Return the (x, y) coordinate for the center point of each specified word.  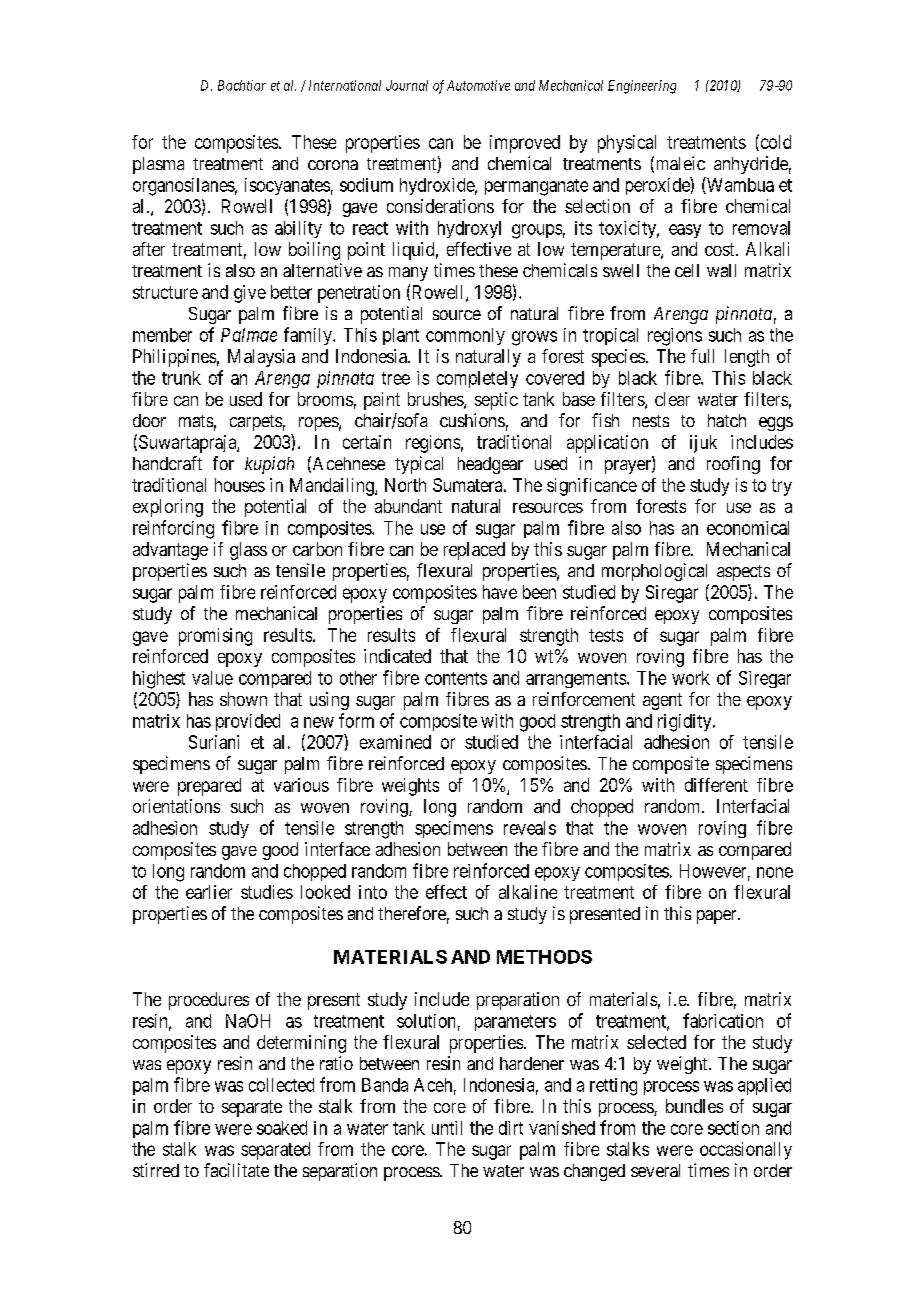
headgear (490, 465)
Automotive (478, 85)
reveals (530, 828)
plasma (158, 165)
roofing (733, 465)
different (716, 785)
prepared (209, 787)
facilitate (236, 1170)
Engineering (642, 87)
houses (240, 485)
